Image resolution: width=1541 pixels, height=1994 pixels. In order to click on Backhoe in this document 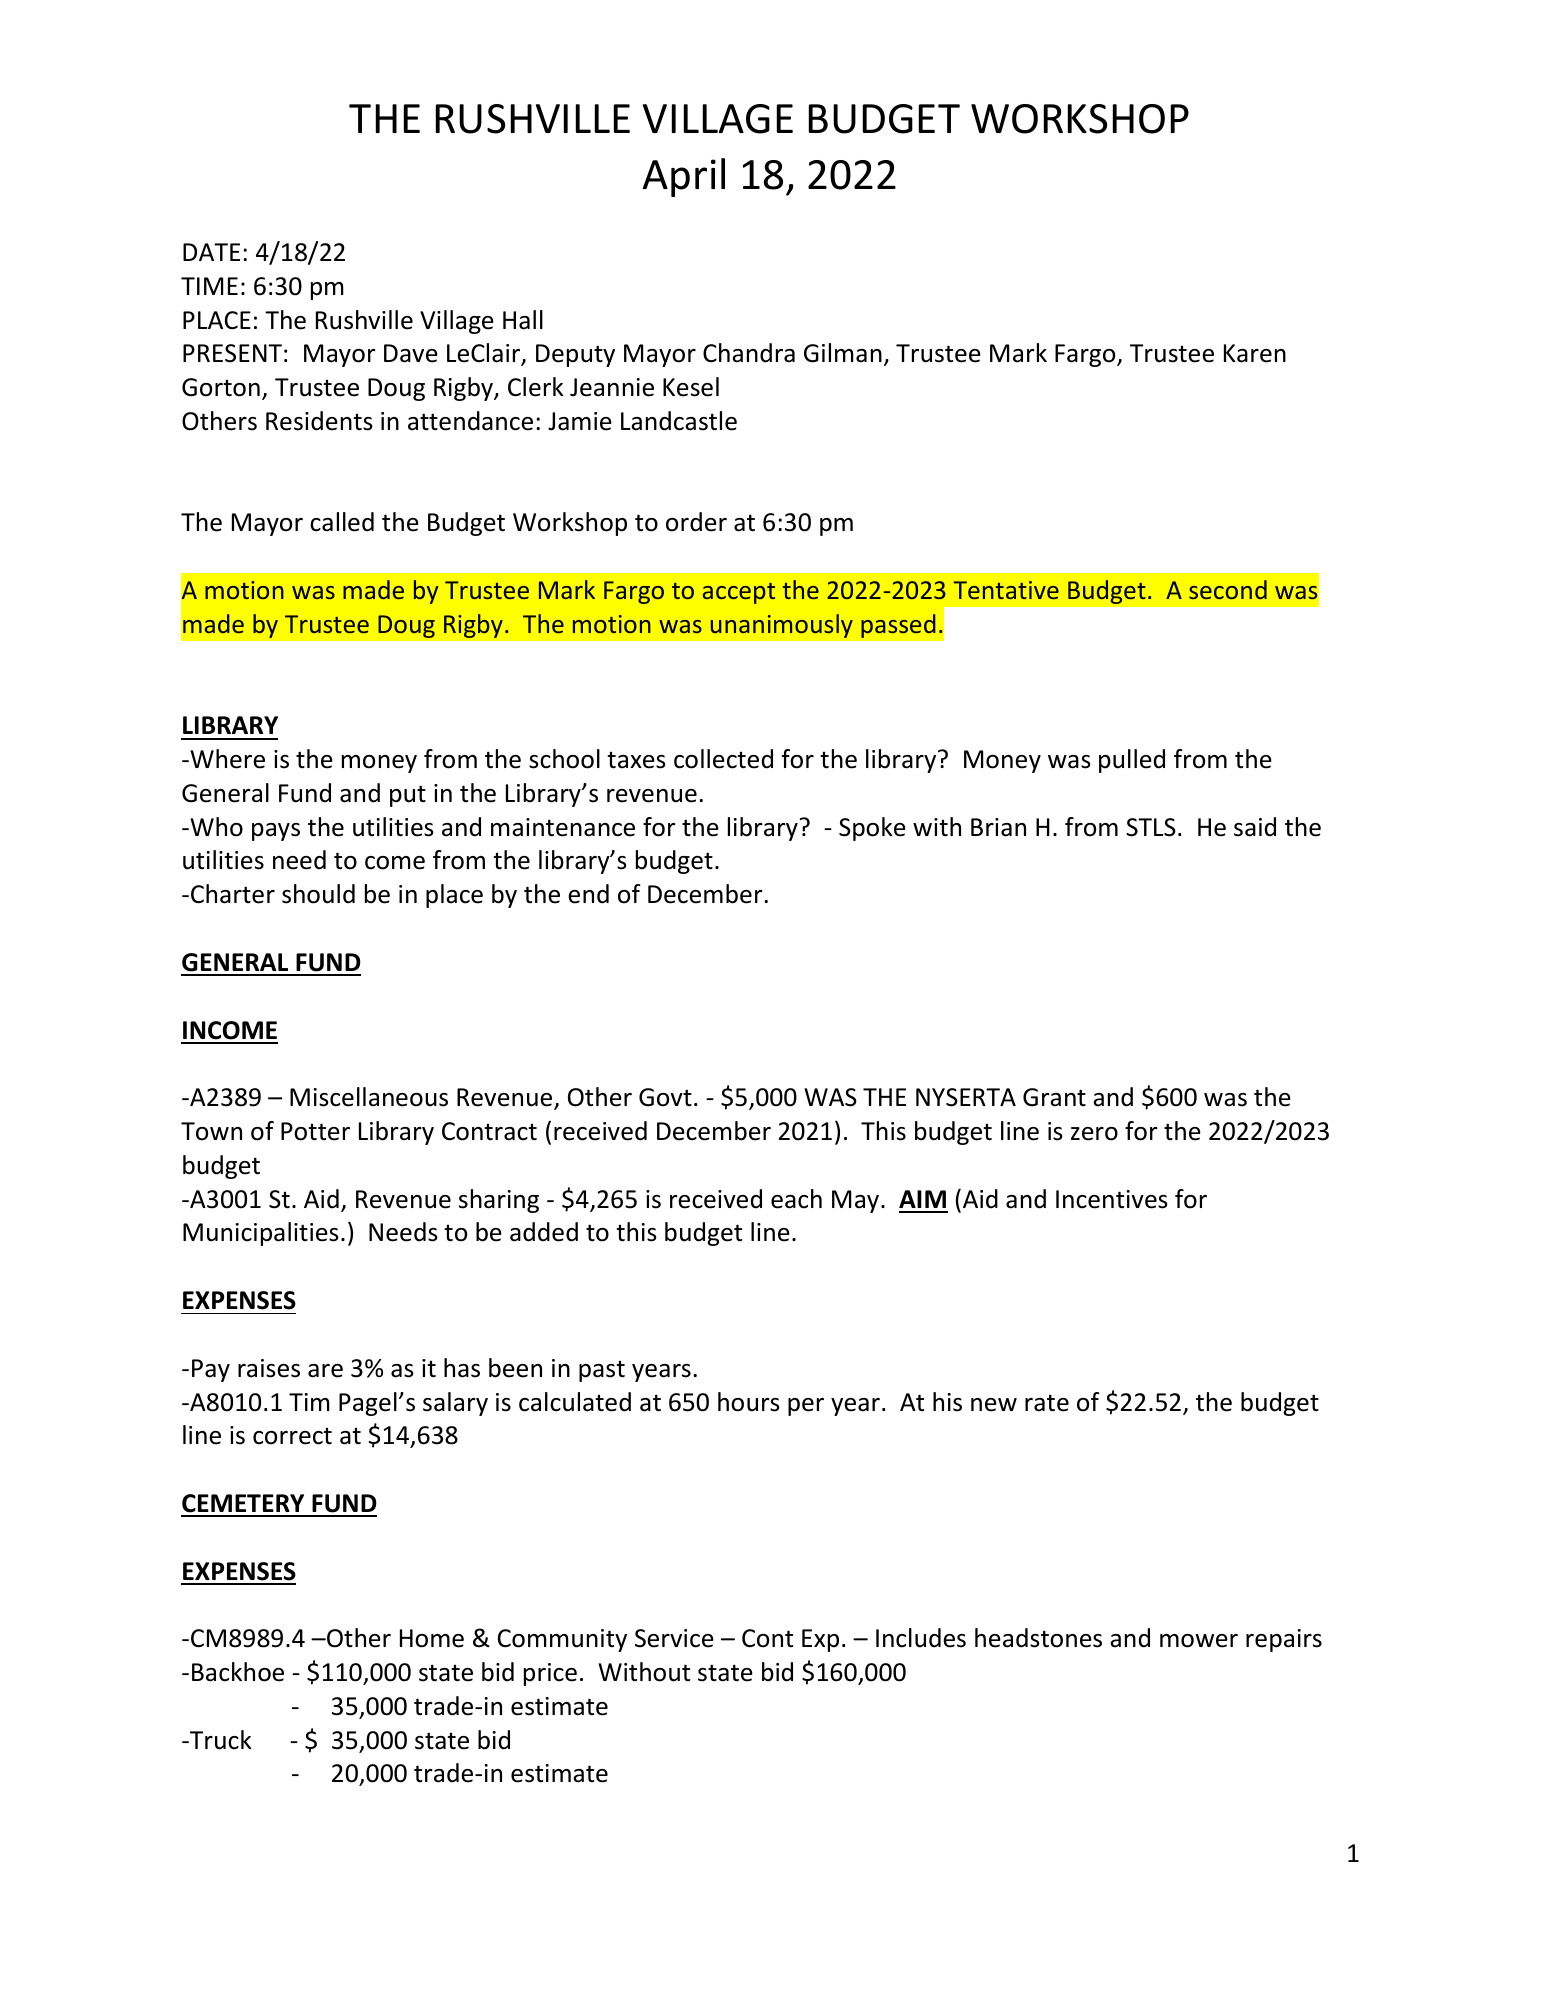, I will do `click(238, 1672)`.
